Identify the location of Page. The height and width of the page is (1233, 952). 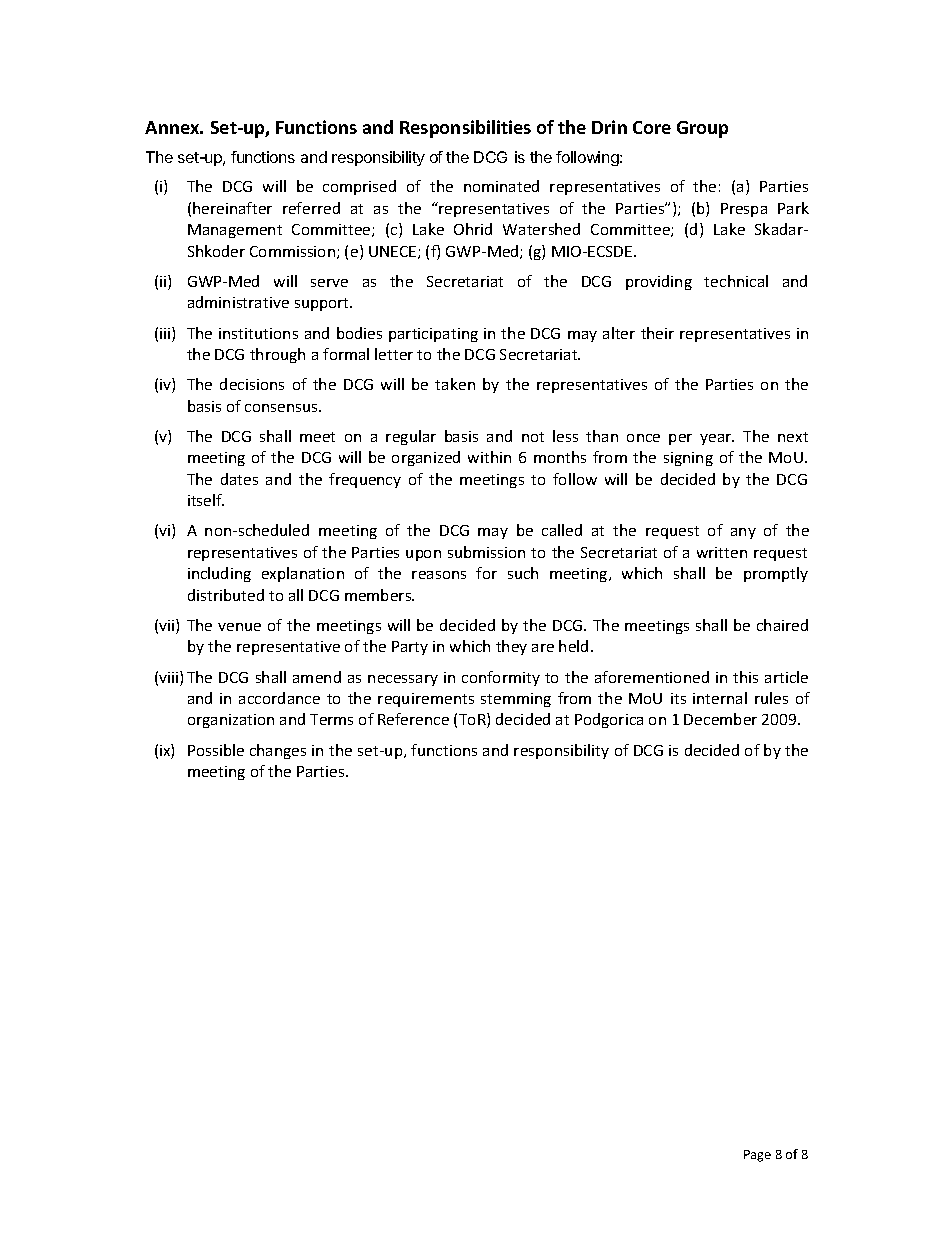
(757, 1156).
